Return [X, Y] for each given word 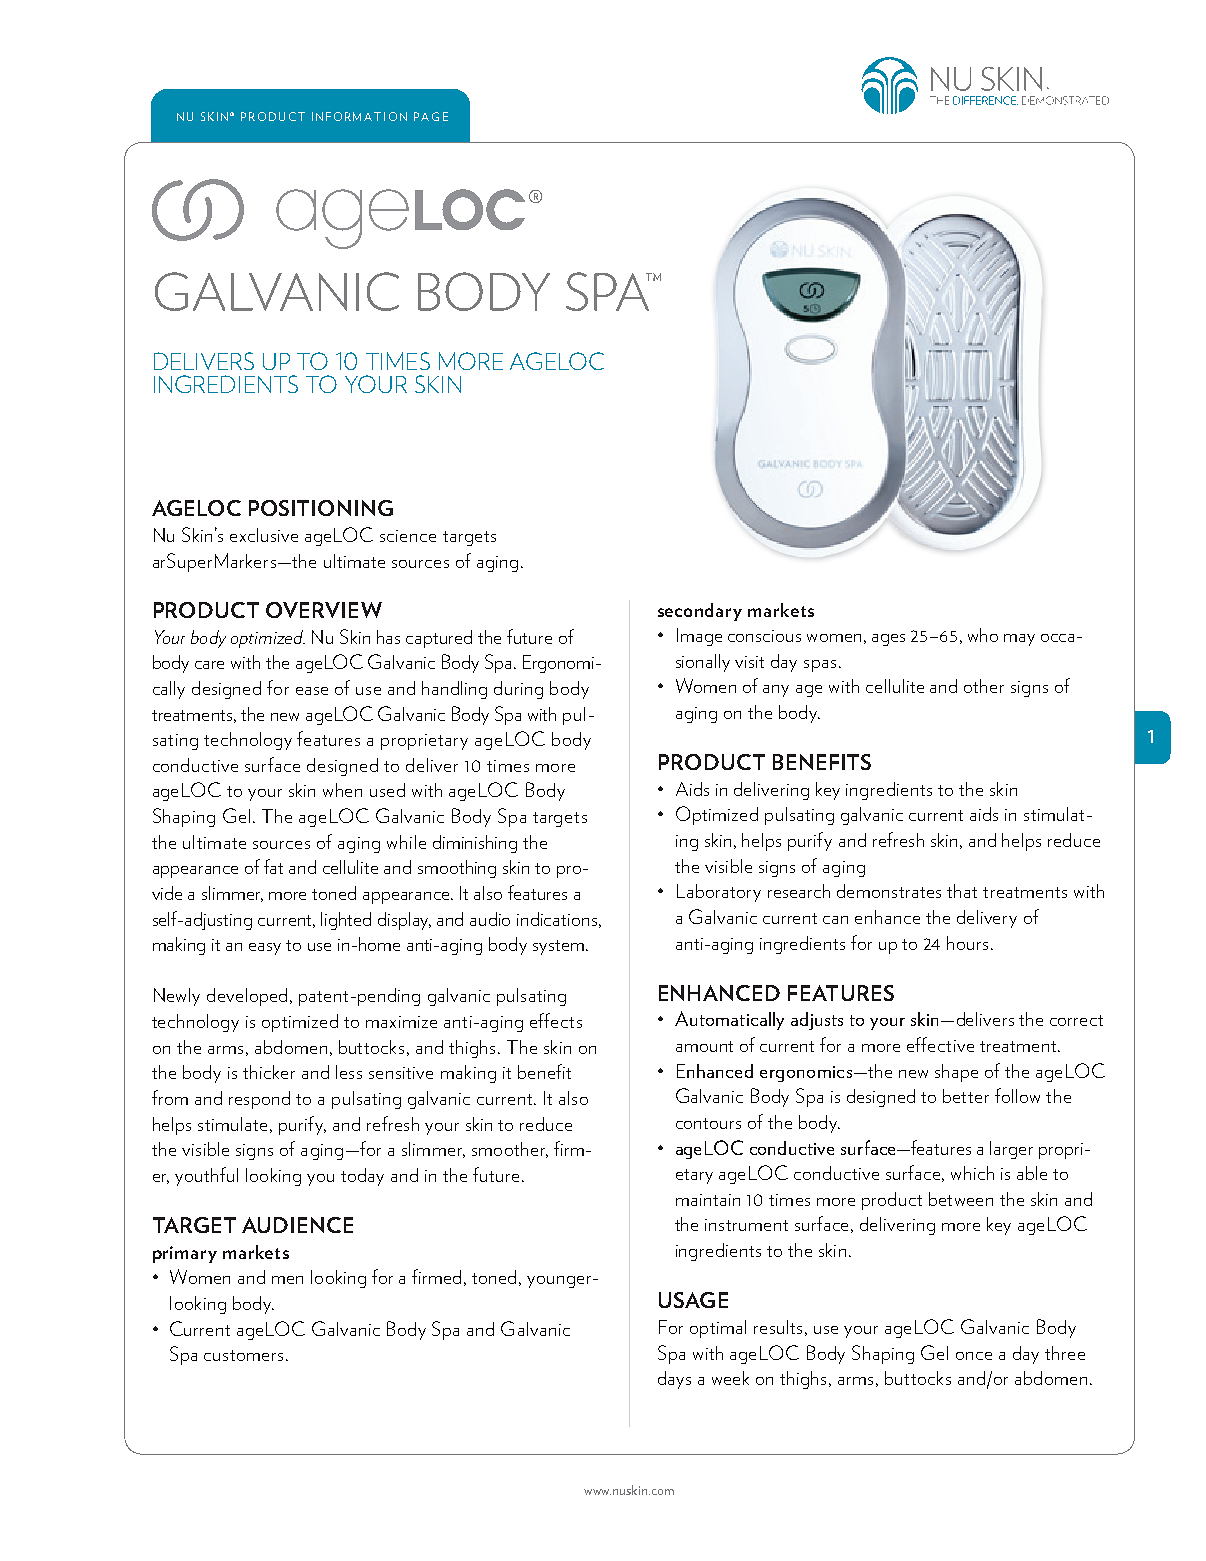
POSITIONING [321, 508]
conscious [764, 636]
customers [243, 1355]
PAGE [431, 116]
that [962, 891]
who [983, 635]
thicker [269, 1072]
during [518, 690]
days [674, 1380]
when [342, 790]
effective [940, 1044]
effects [556, 1020]
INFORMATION [359, 116]
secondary [700, 612]
